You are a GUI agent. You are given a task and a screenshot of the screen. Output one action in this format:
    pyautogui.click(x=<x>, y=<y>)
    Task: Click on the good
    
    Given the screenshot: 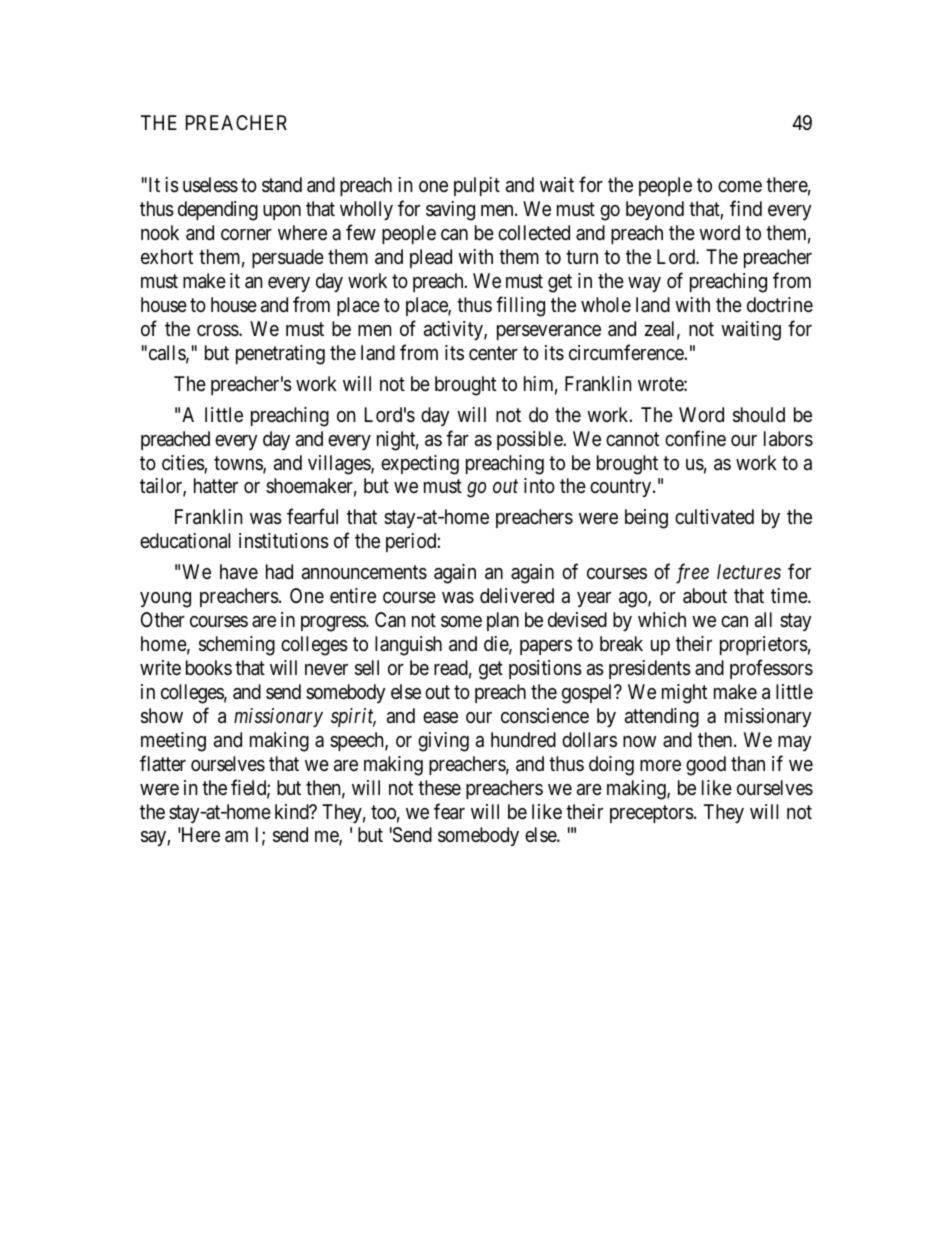 What is the action you would take?
    pyautogui.click(x=706, y=766)
